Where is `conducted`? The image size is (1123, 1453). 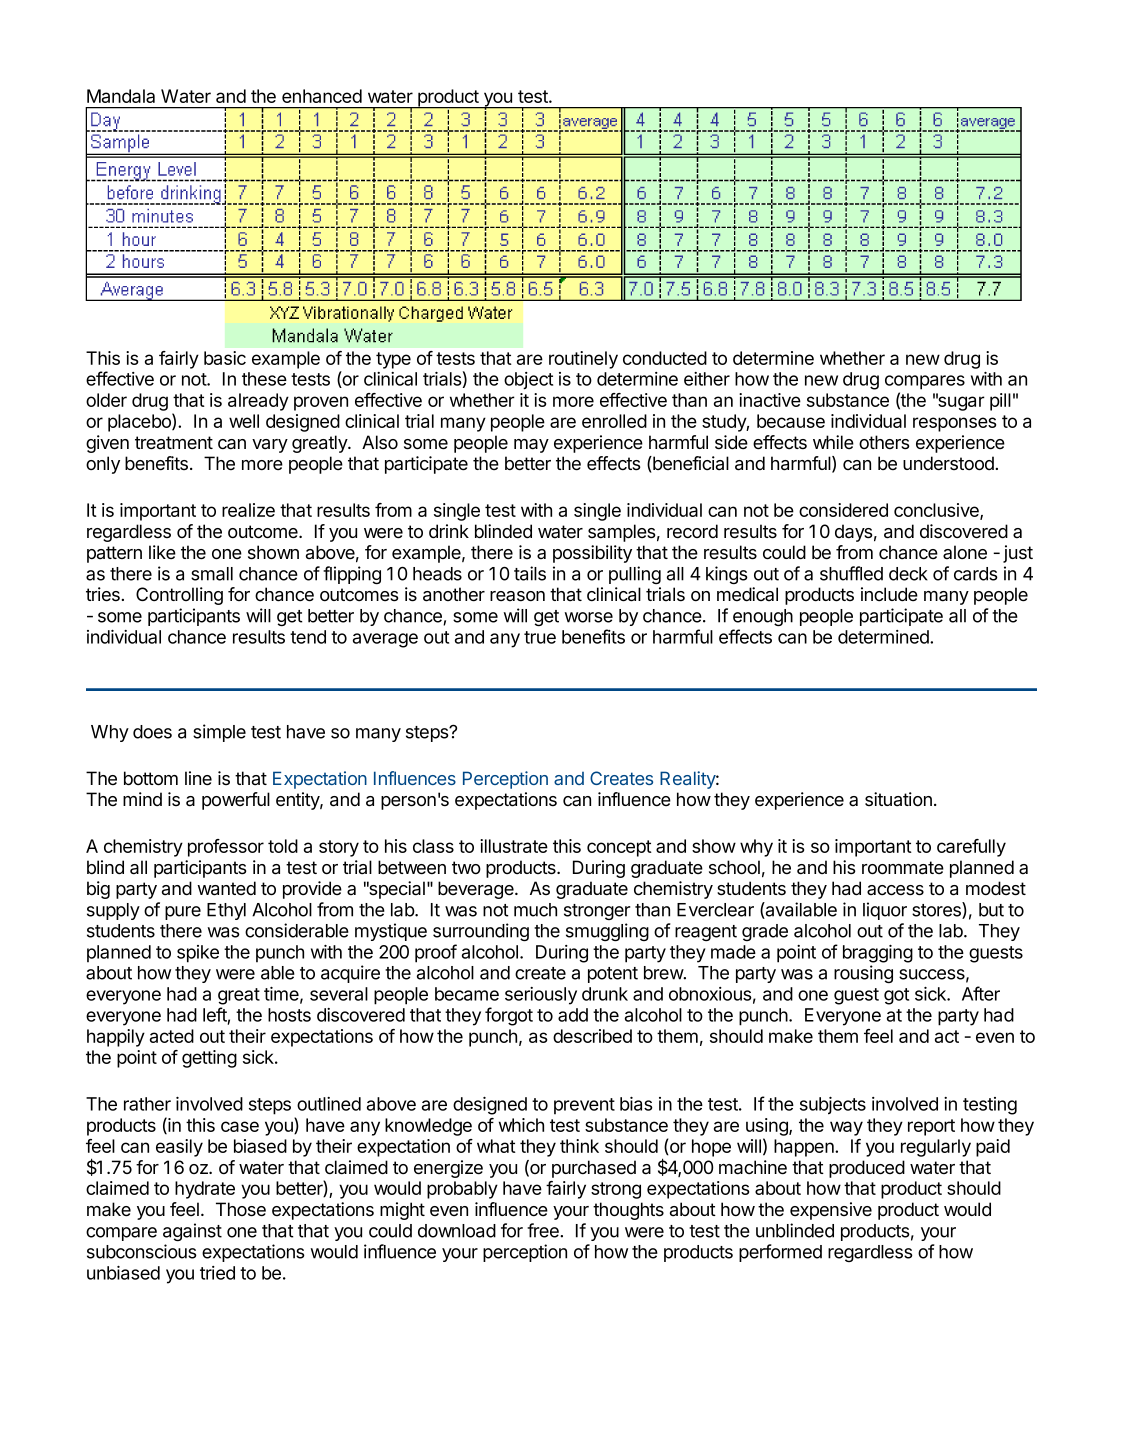 conducted is located at coordinates (665, 358).
